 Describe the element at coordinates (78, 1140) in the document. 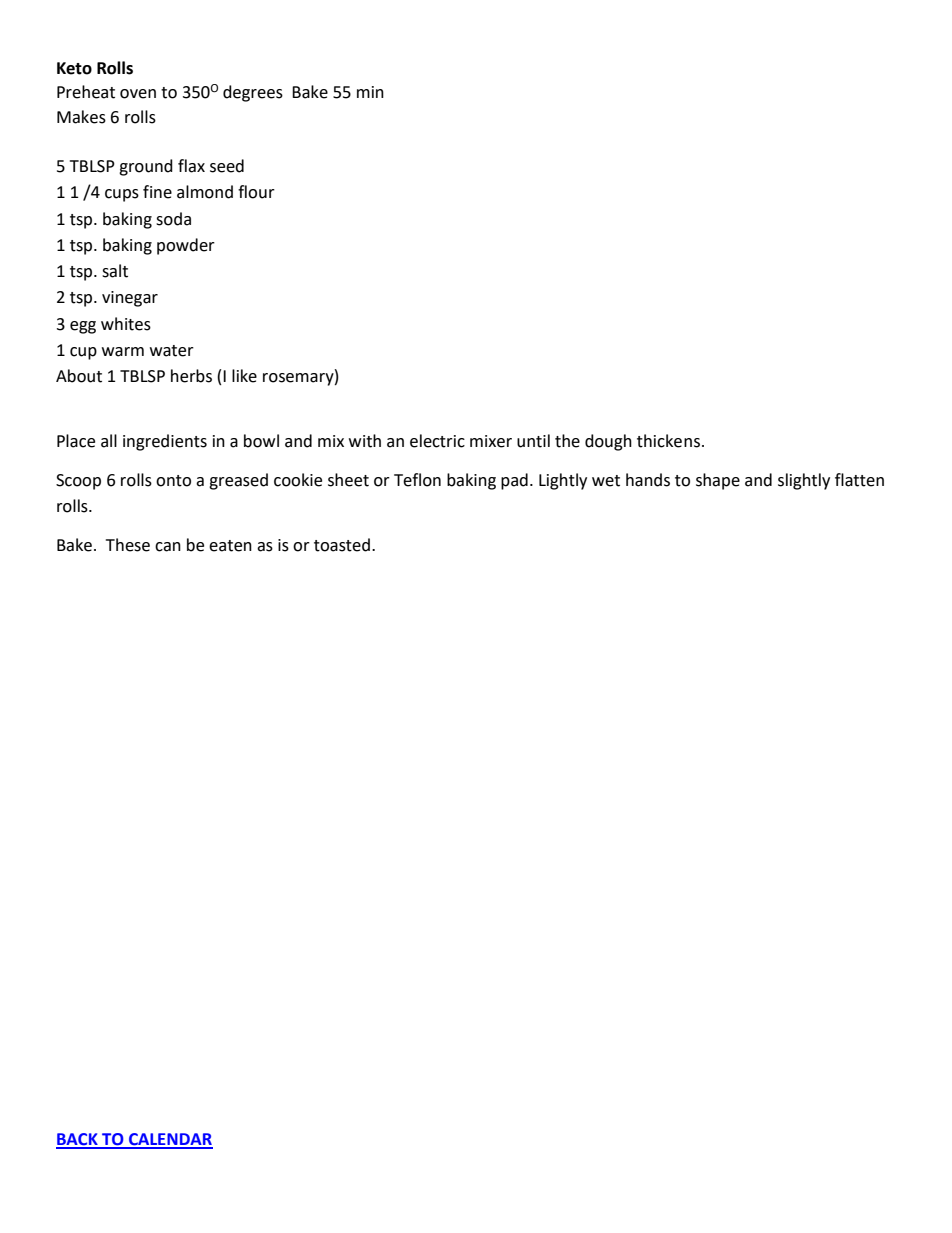

I see `BACK` at that location.
